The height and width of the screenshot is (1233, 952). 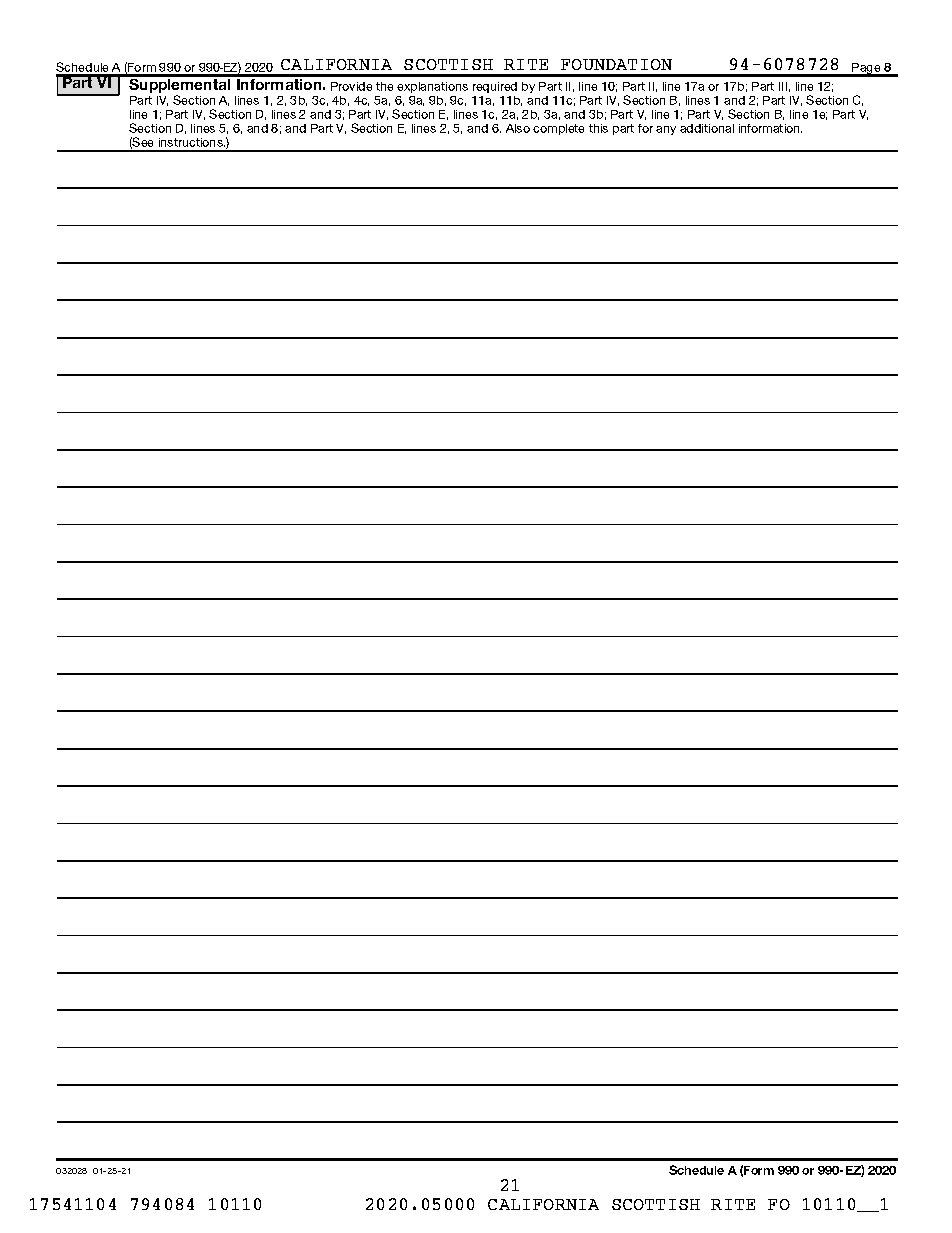 What do you see at coordinates (351, 86) in the screenshot?
I see `Provide` at bounding box center [351, 86].
